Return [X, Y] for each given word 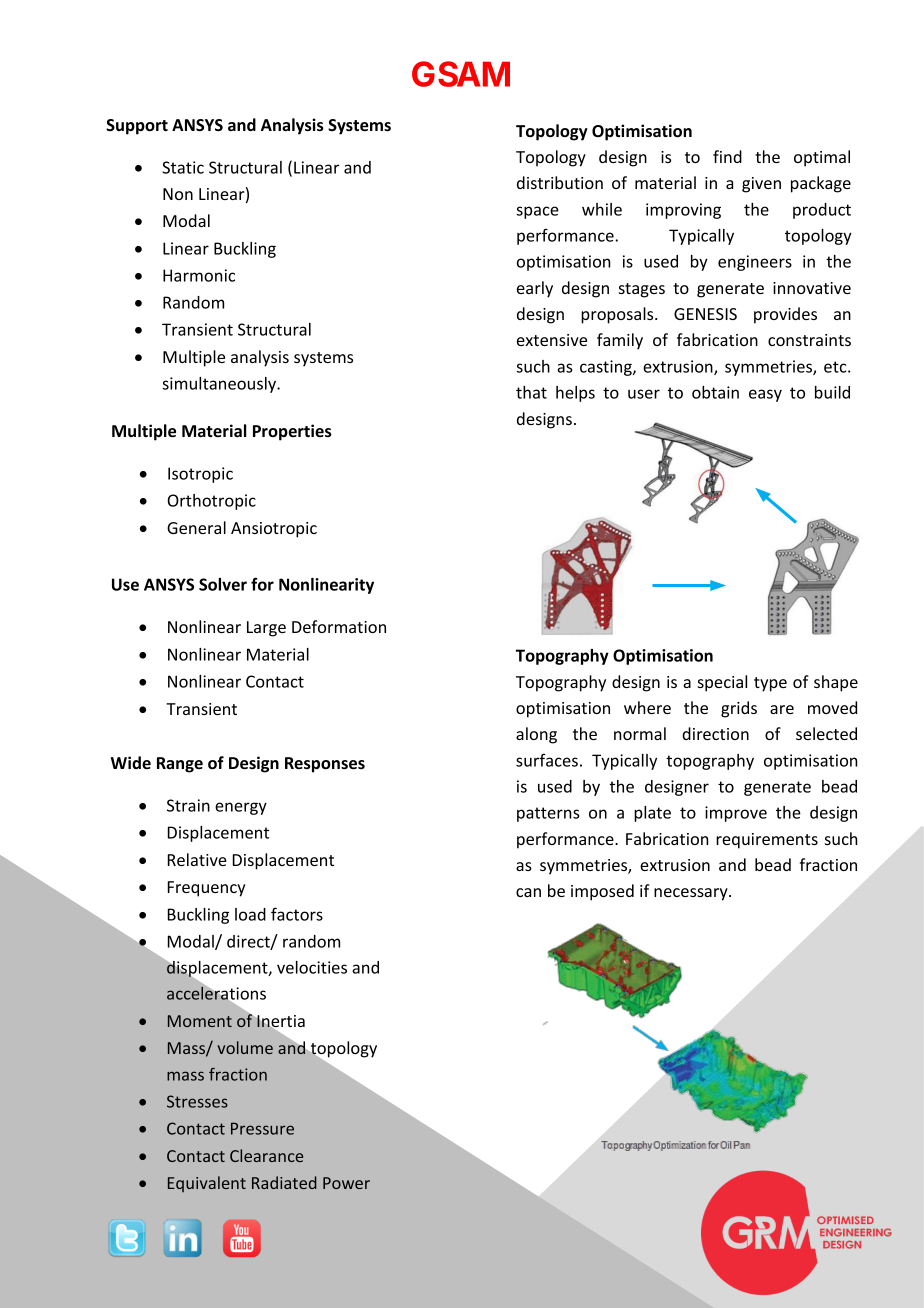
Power [346, 1183]
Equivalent [207, 1184]
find [727, 156]
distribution [560, 182]
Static [183, 167]
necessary [692, 894]
